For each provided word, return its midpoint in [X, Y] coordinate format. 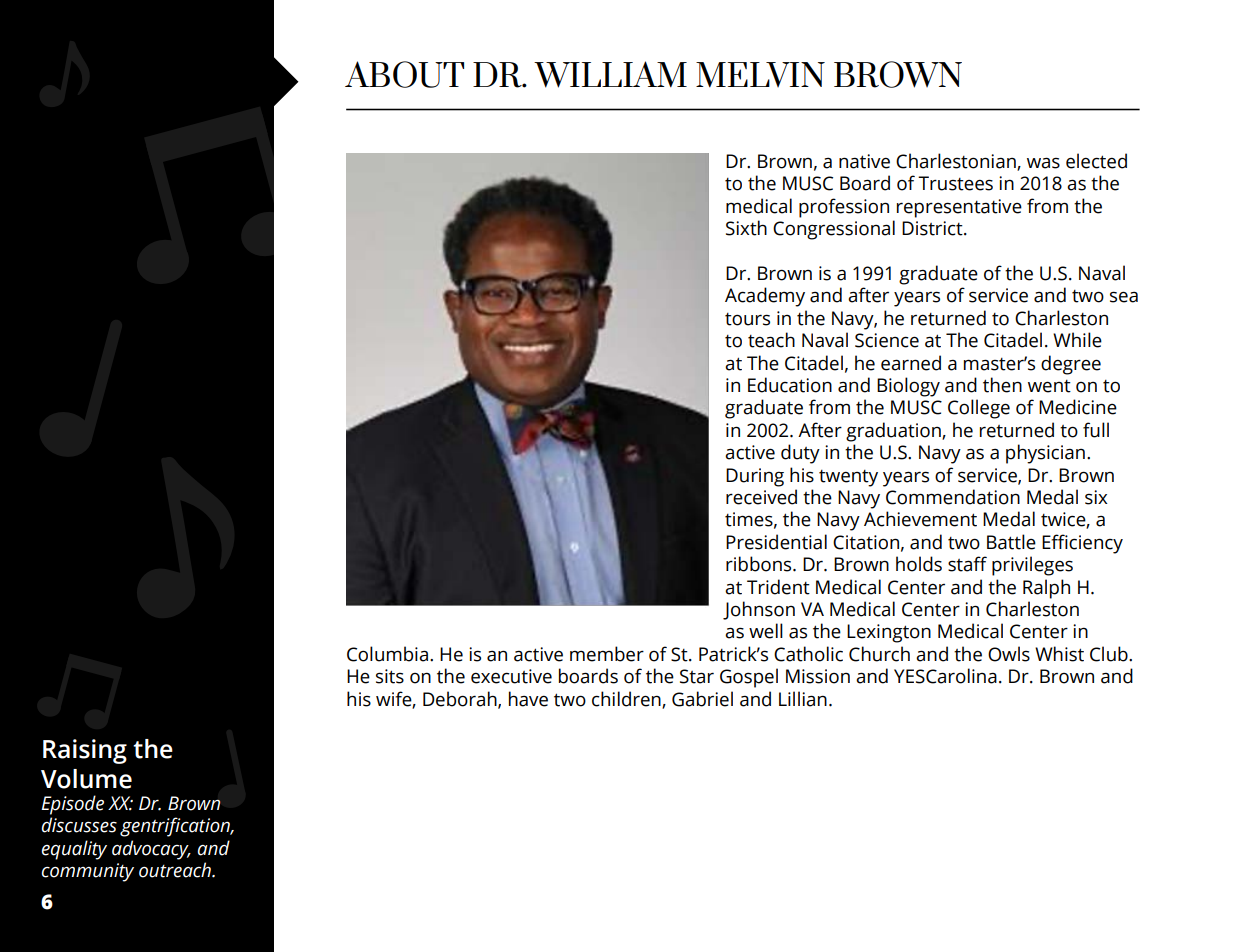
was [1043, 163]
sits [390, 676]
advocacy [151, 850]
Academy [765, 297]
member [607, 654]
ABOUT [404, 74]
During [755, 477]
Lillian [803, 699]
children [627, 699]
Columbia [387, 654]
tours [747, 319]
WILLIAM [610, 74]
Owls [1009, 654]
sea [1124, 297]
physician [1045, 454]
